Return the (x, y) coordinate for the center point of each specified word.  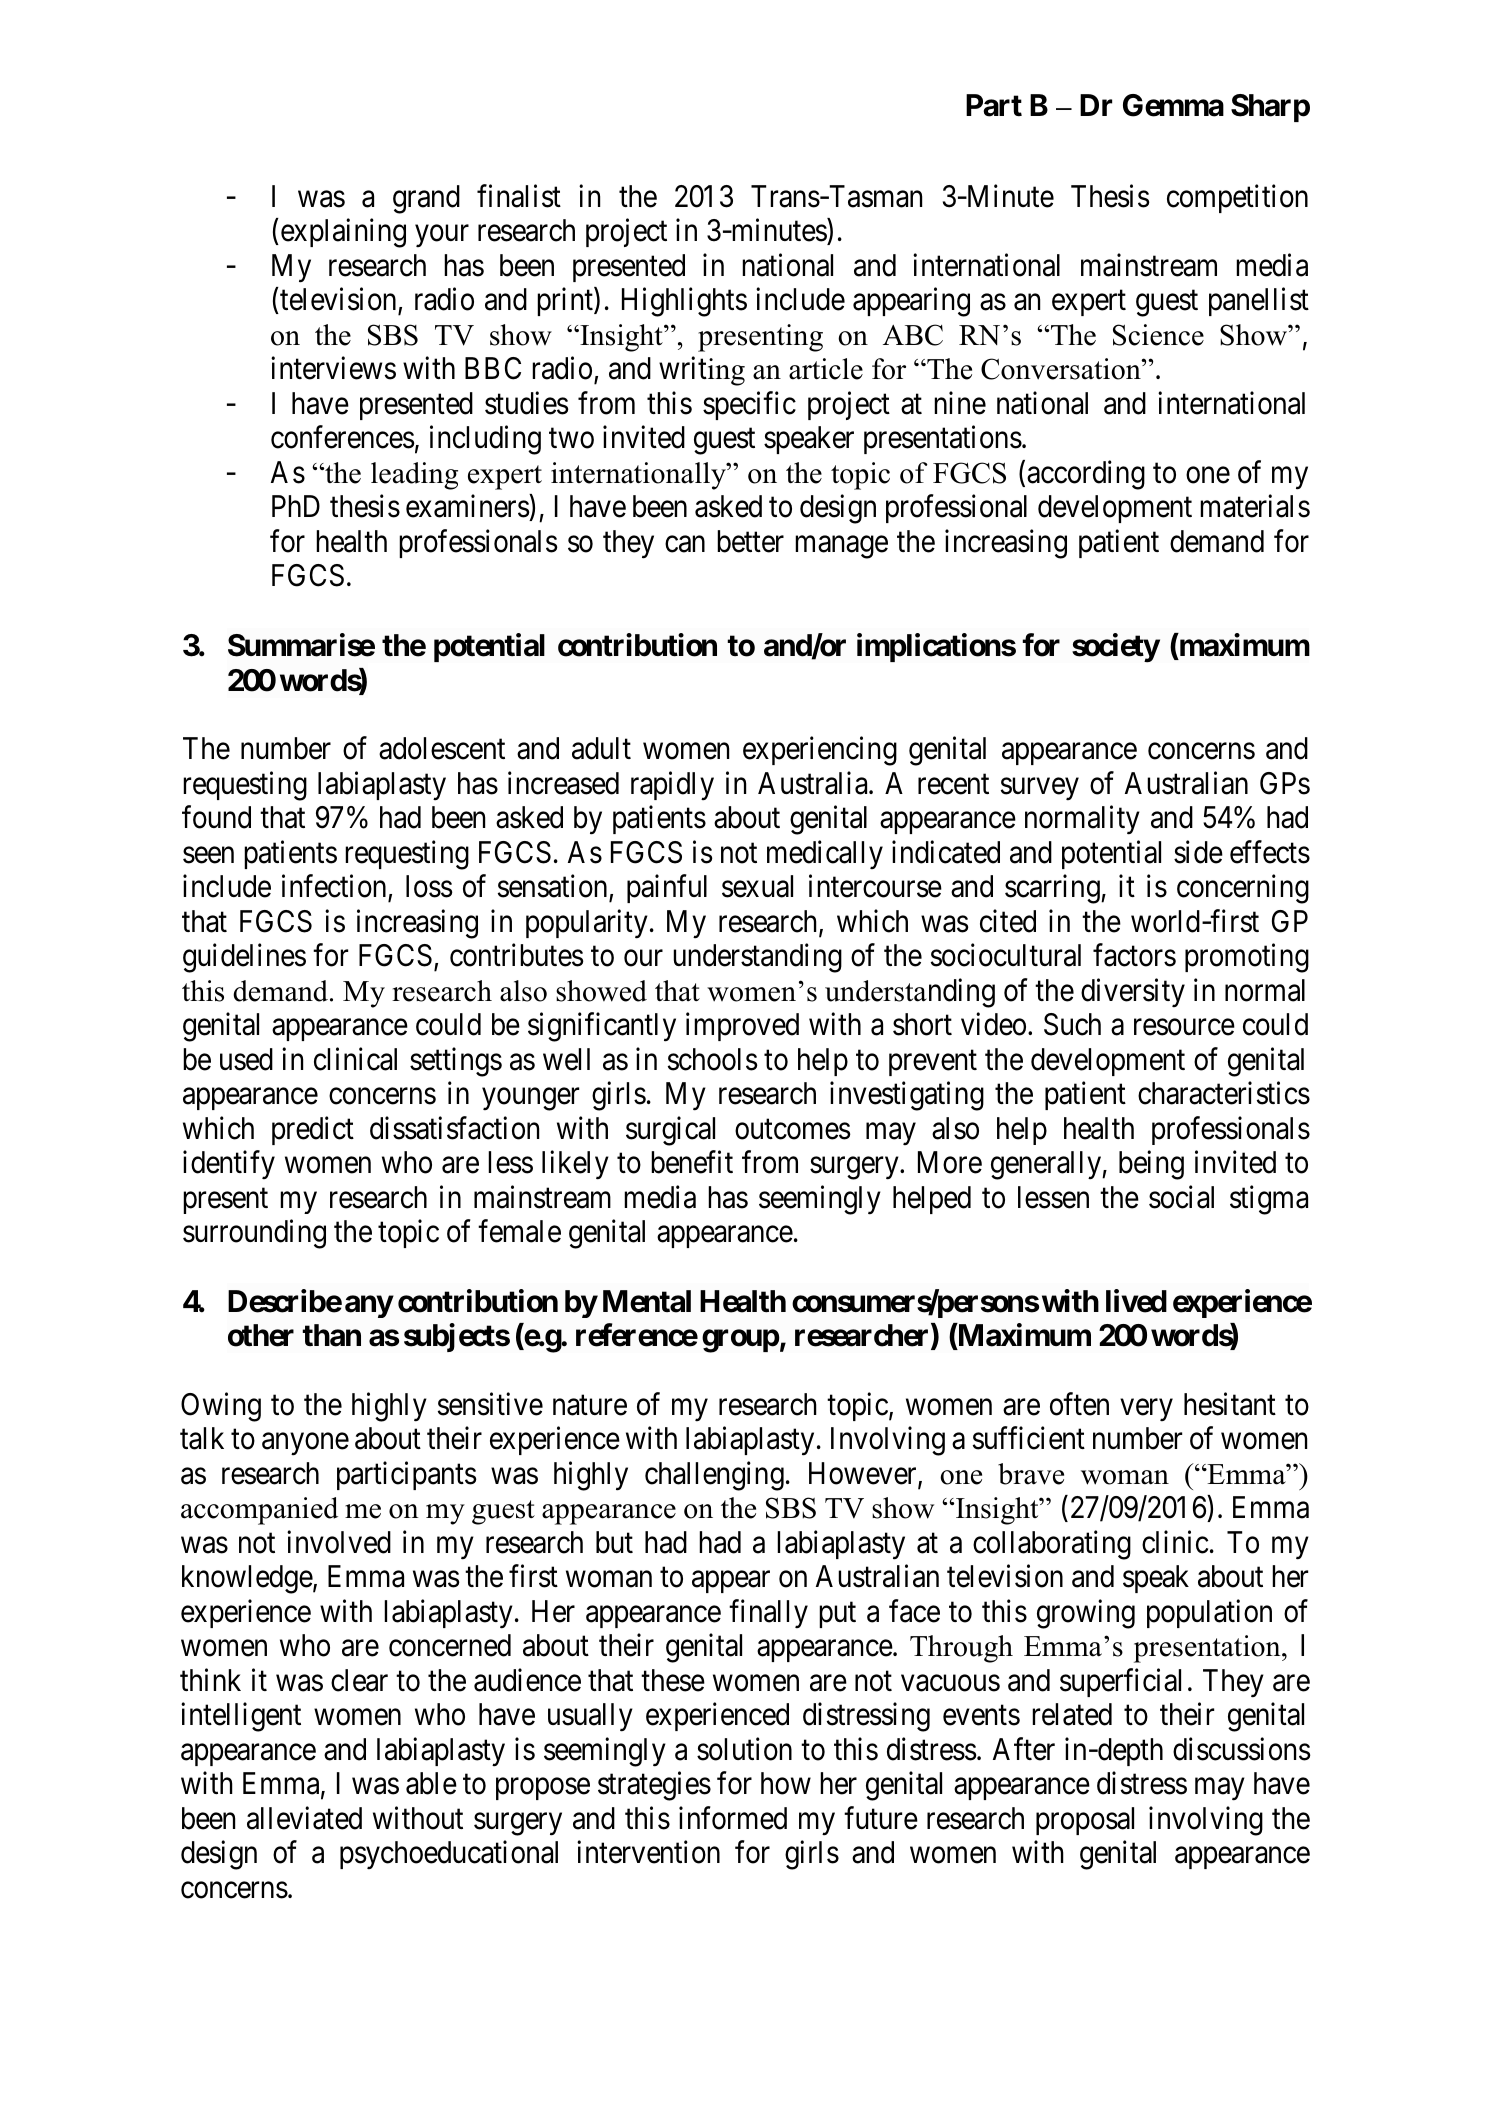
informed (733, 1818)
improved (742, 1027)
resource (1184, 1027)
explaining (342, 233)
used (246, 1059)
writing (702, 371)
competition (1237, 198)
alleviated (304, 1818)
